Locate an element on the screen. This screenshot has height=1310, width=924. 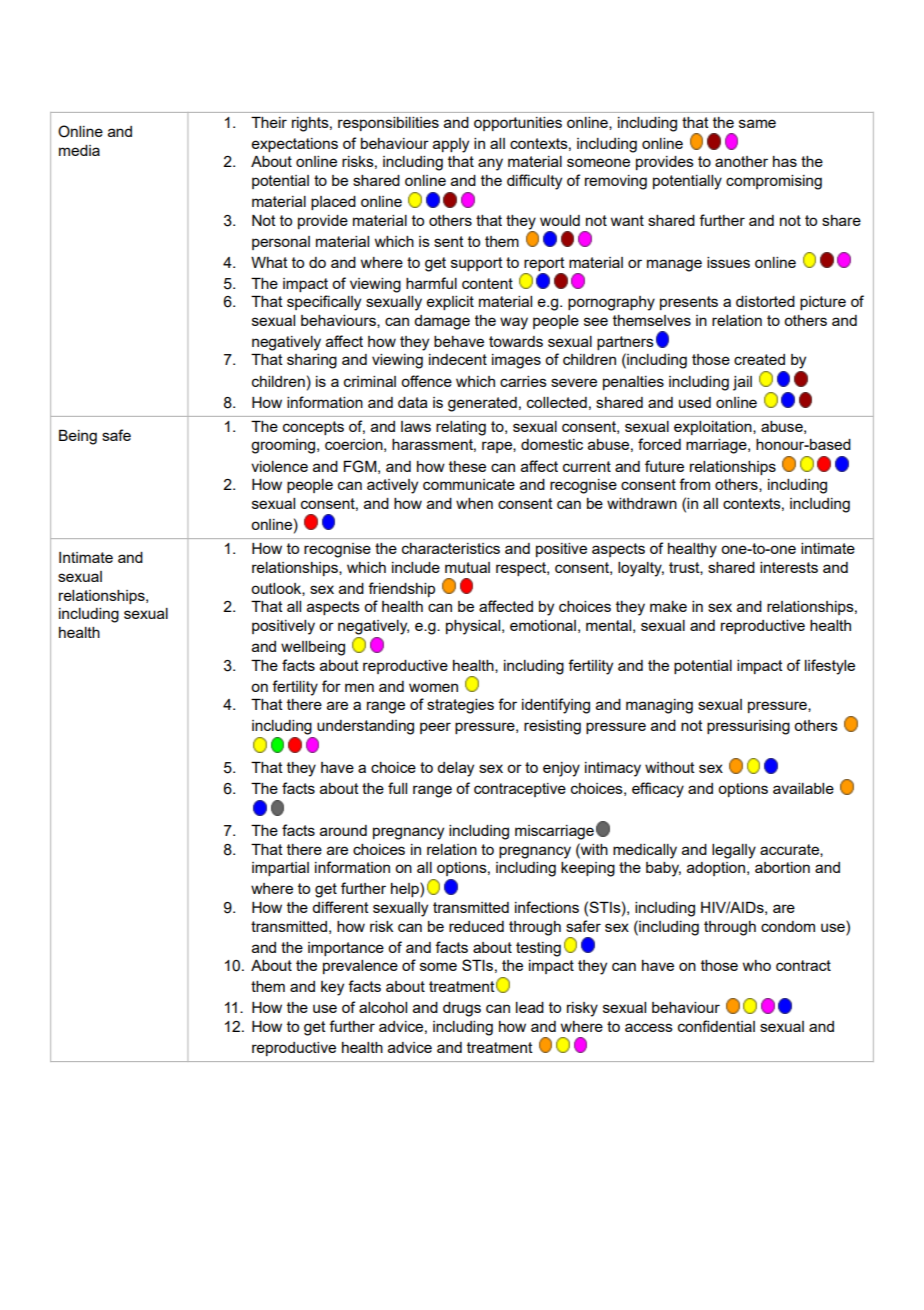
media is located at coordinates (79, 150).
